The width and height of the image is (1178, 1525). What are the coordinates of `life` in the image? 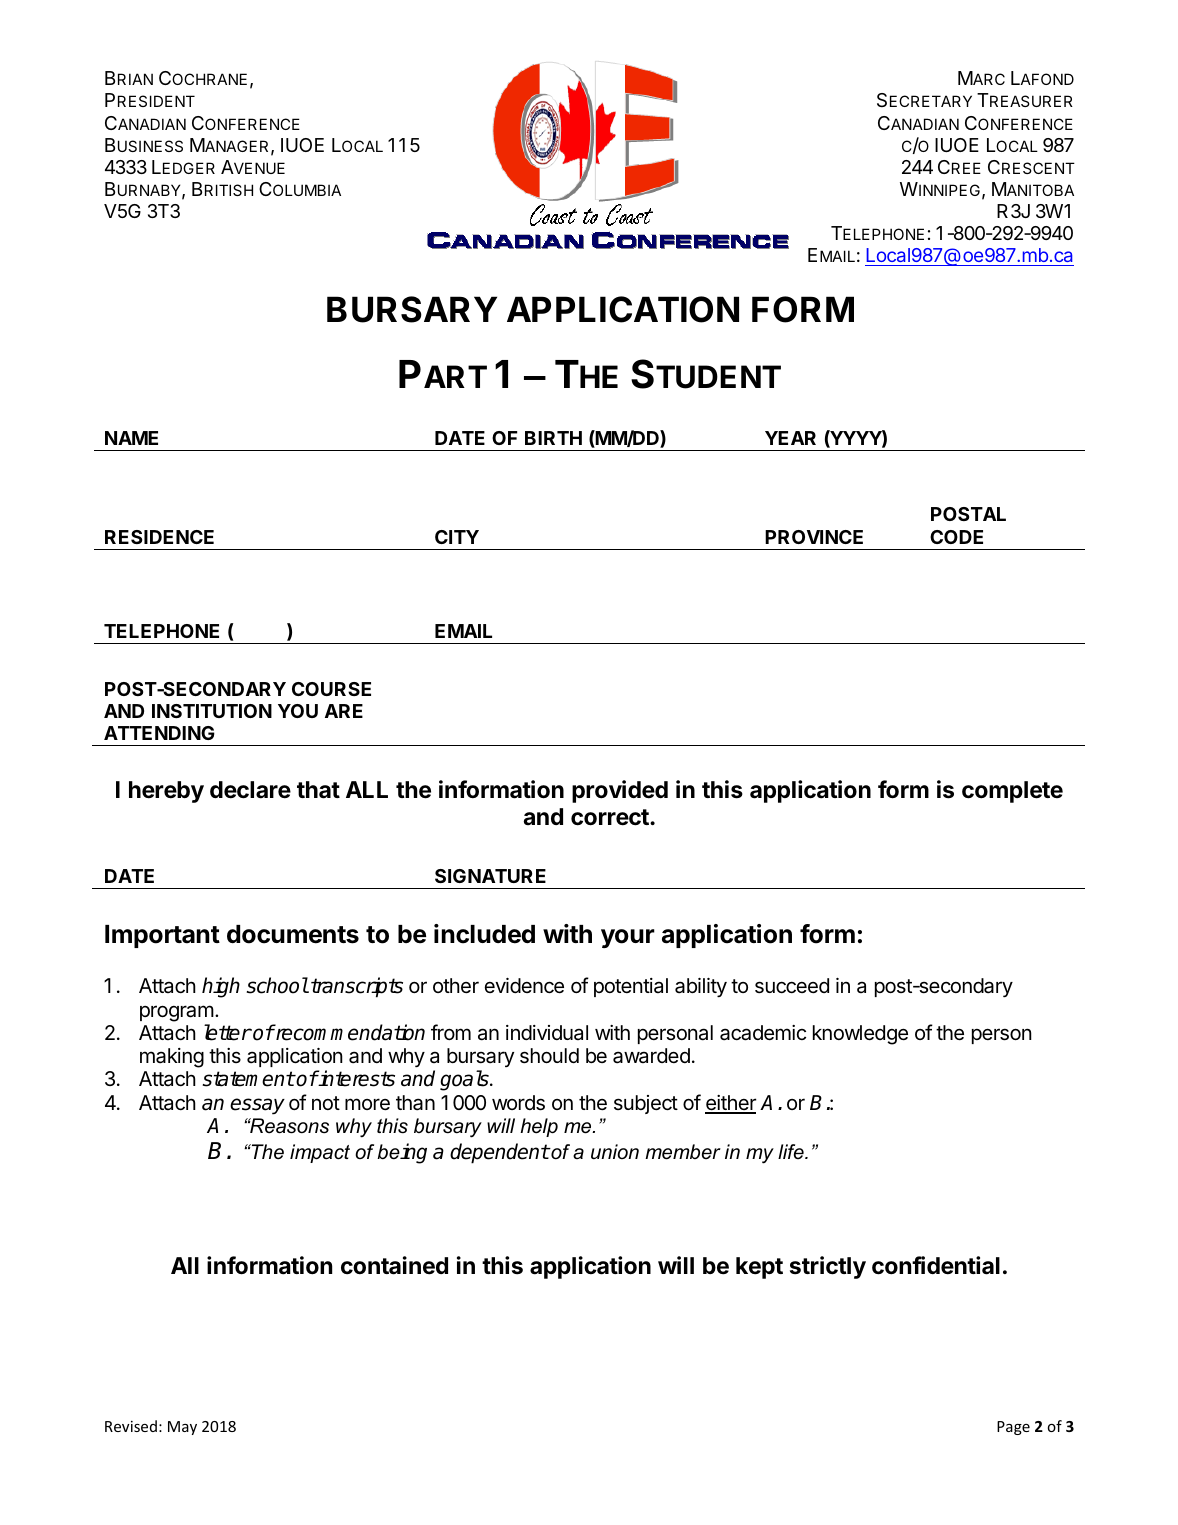 It's located at (792, 1152).
